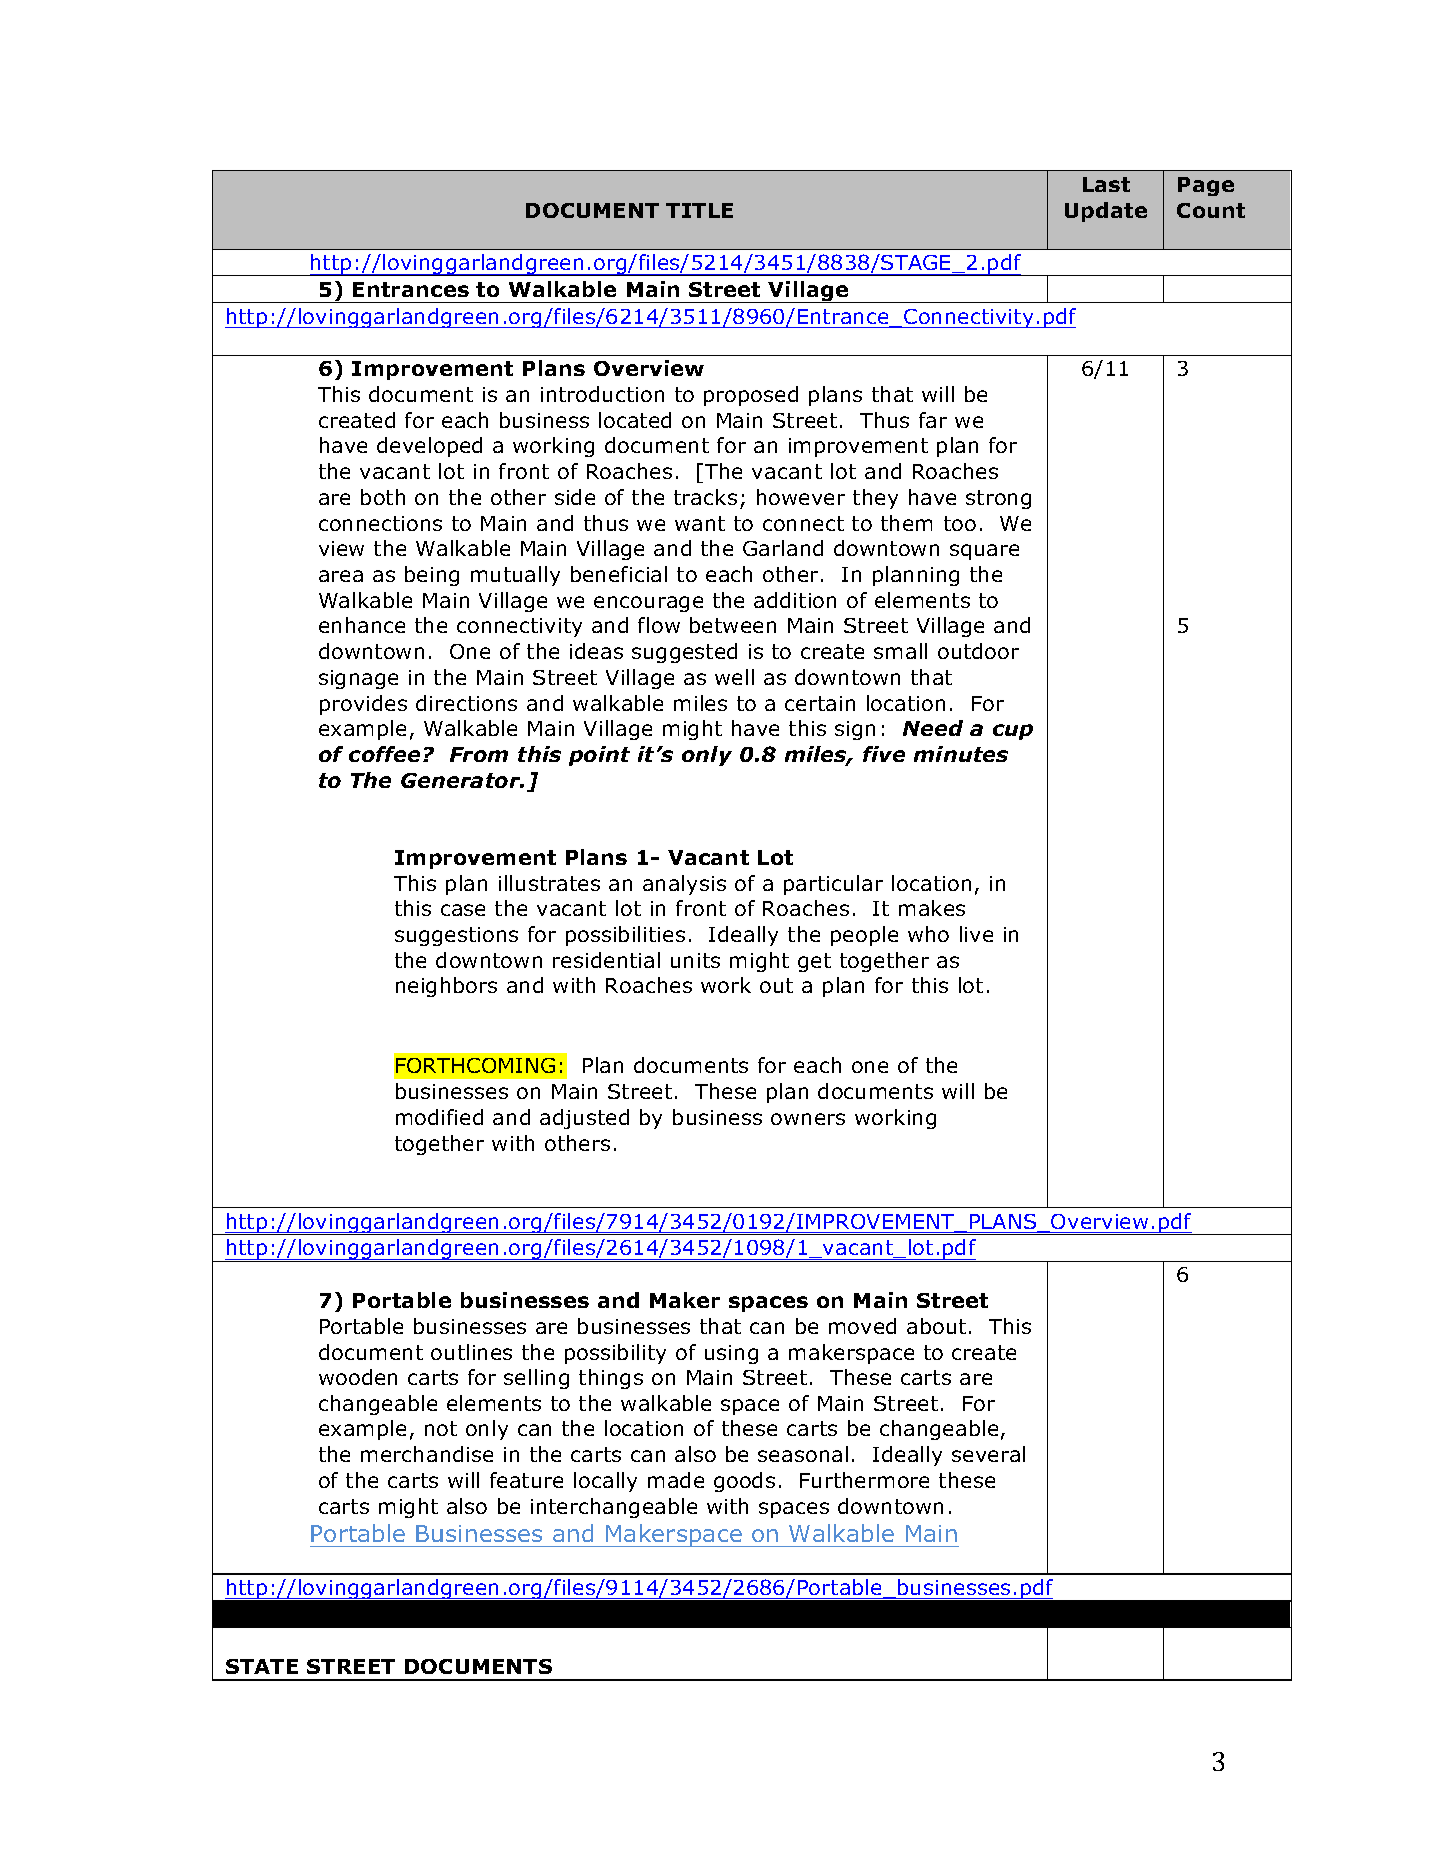  I want to click on cup, so click(1013, 732).
